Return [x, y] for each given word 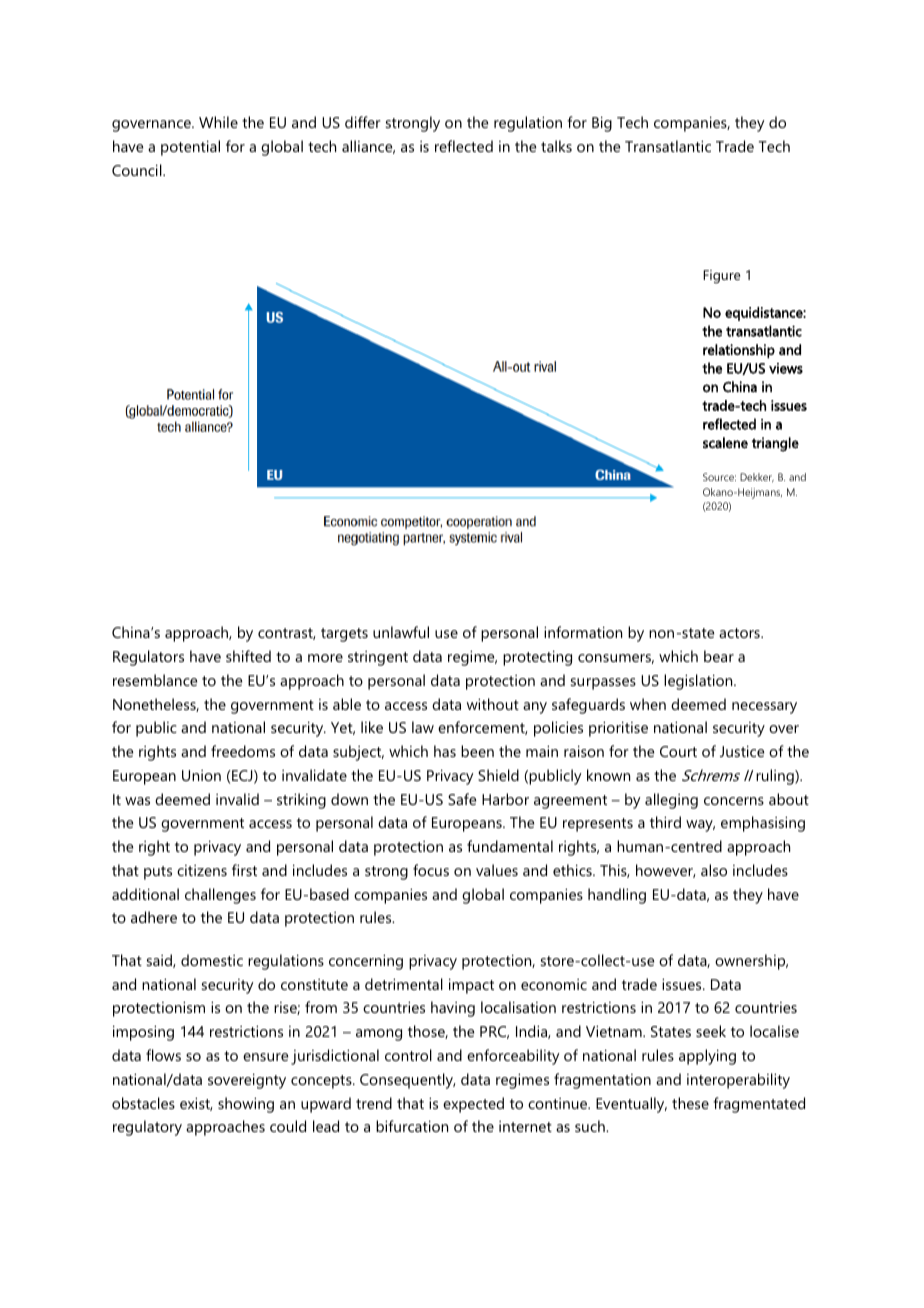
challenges [220, 896]
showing [246, 1105]
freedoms [243, 751]
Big [602, 124]
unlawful [401, 632]
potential [190, 148]
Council [138, 170]
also [714, 870]
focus [431, 870]
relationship [739, 351]
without [493, 704]
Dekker [757, 477]
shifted [248, 656]
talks [556, 146]
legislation [699, 682]
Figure [722, 277]
